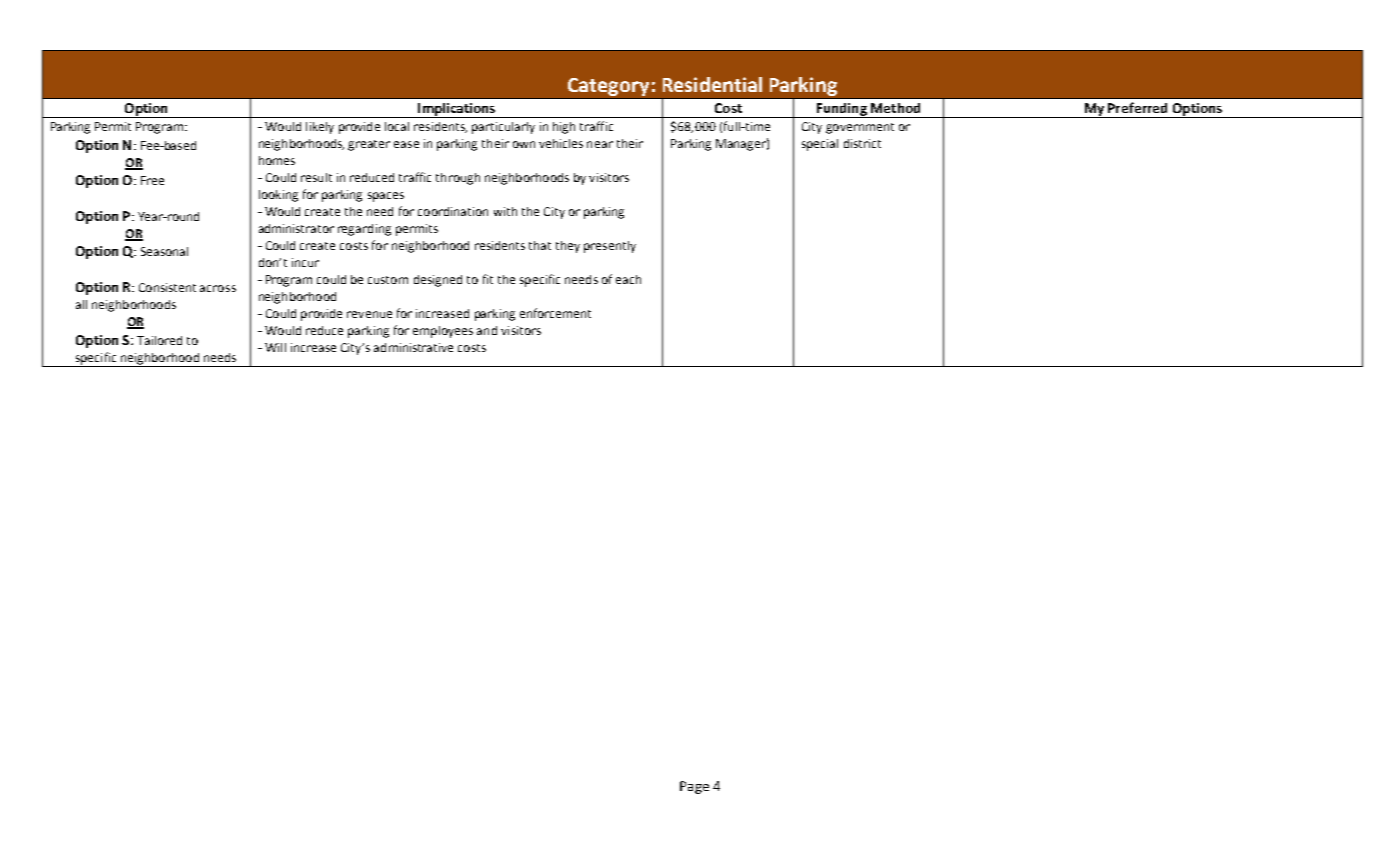  Describe the element at coordinates (555, 313) in the screenshot. I see `enforcement` at that location.
